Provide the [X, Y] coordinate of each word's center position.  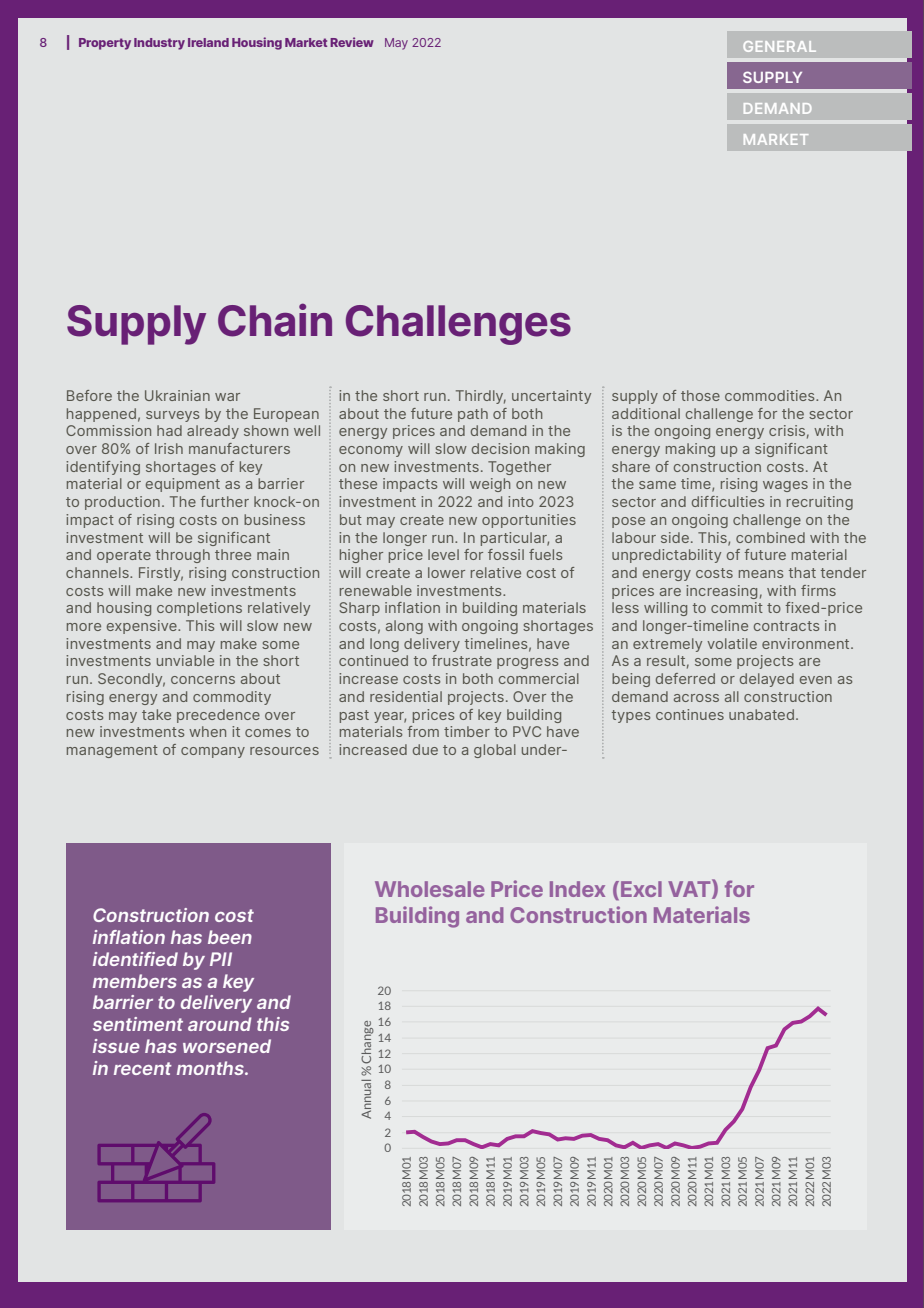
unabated [761, 714]
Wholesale [430, 889]
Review [352, 42]
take [156, 714]
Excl [641, 889]
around [220, 1024]
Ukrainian [177, 395]
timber [467, 731]
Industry [159, 44]
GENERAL [779, 46]
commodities [771, 395]
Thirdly [481, 397]
